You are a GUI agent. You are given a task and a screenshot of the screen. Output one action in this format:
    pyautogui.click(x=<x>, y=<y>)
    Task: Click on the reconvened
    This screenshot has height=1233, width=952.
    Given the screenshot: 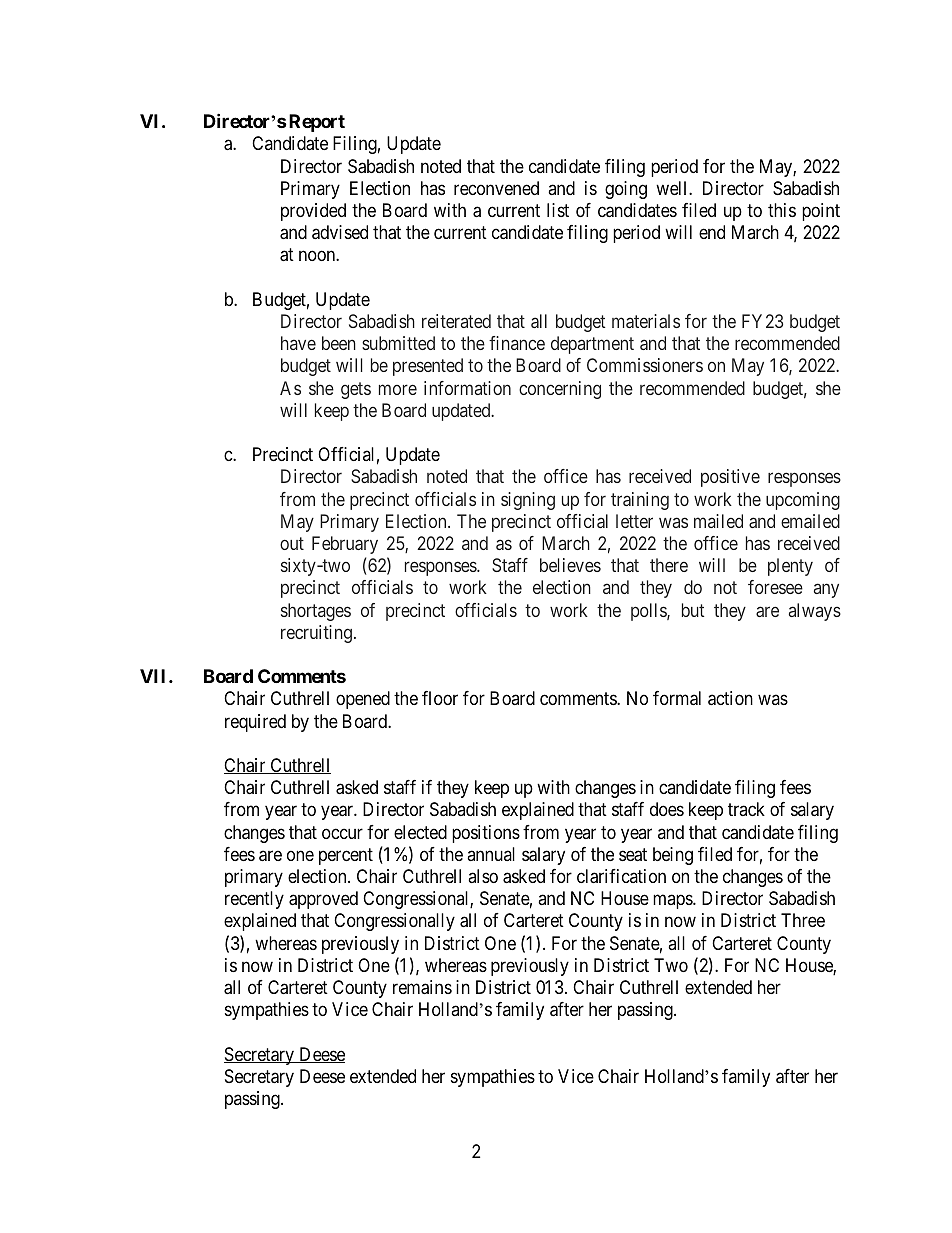 What is the action you would take?
    pyautogui.click(x=496, y=188)
